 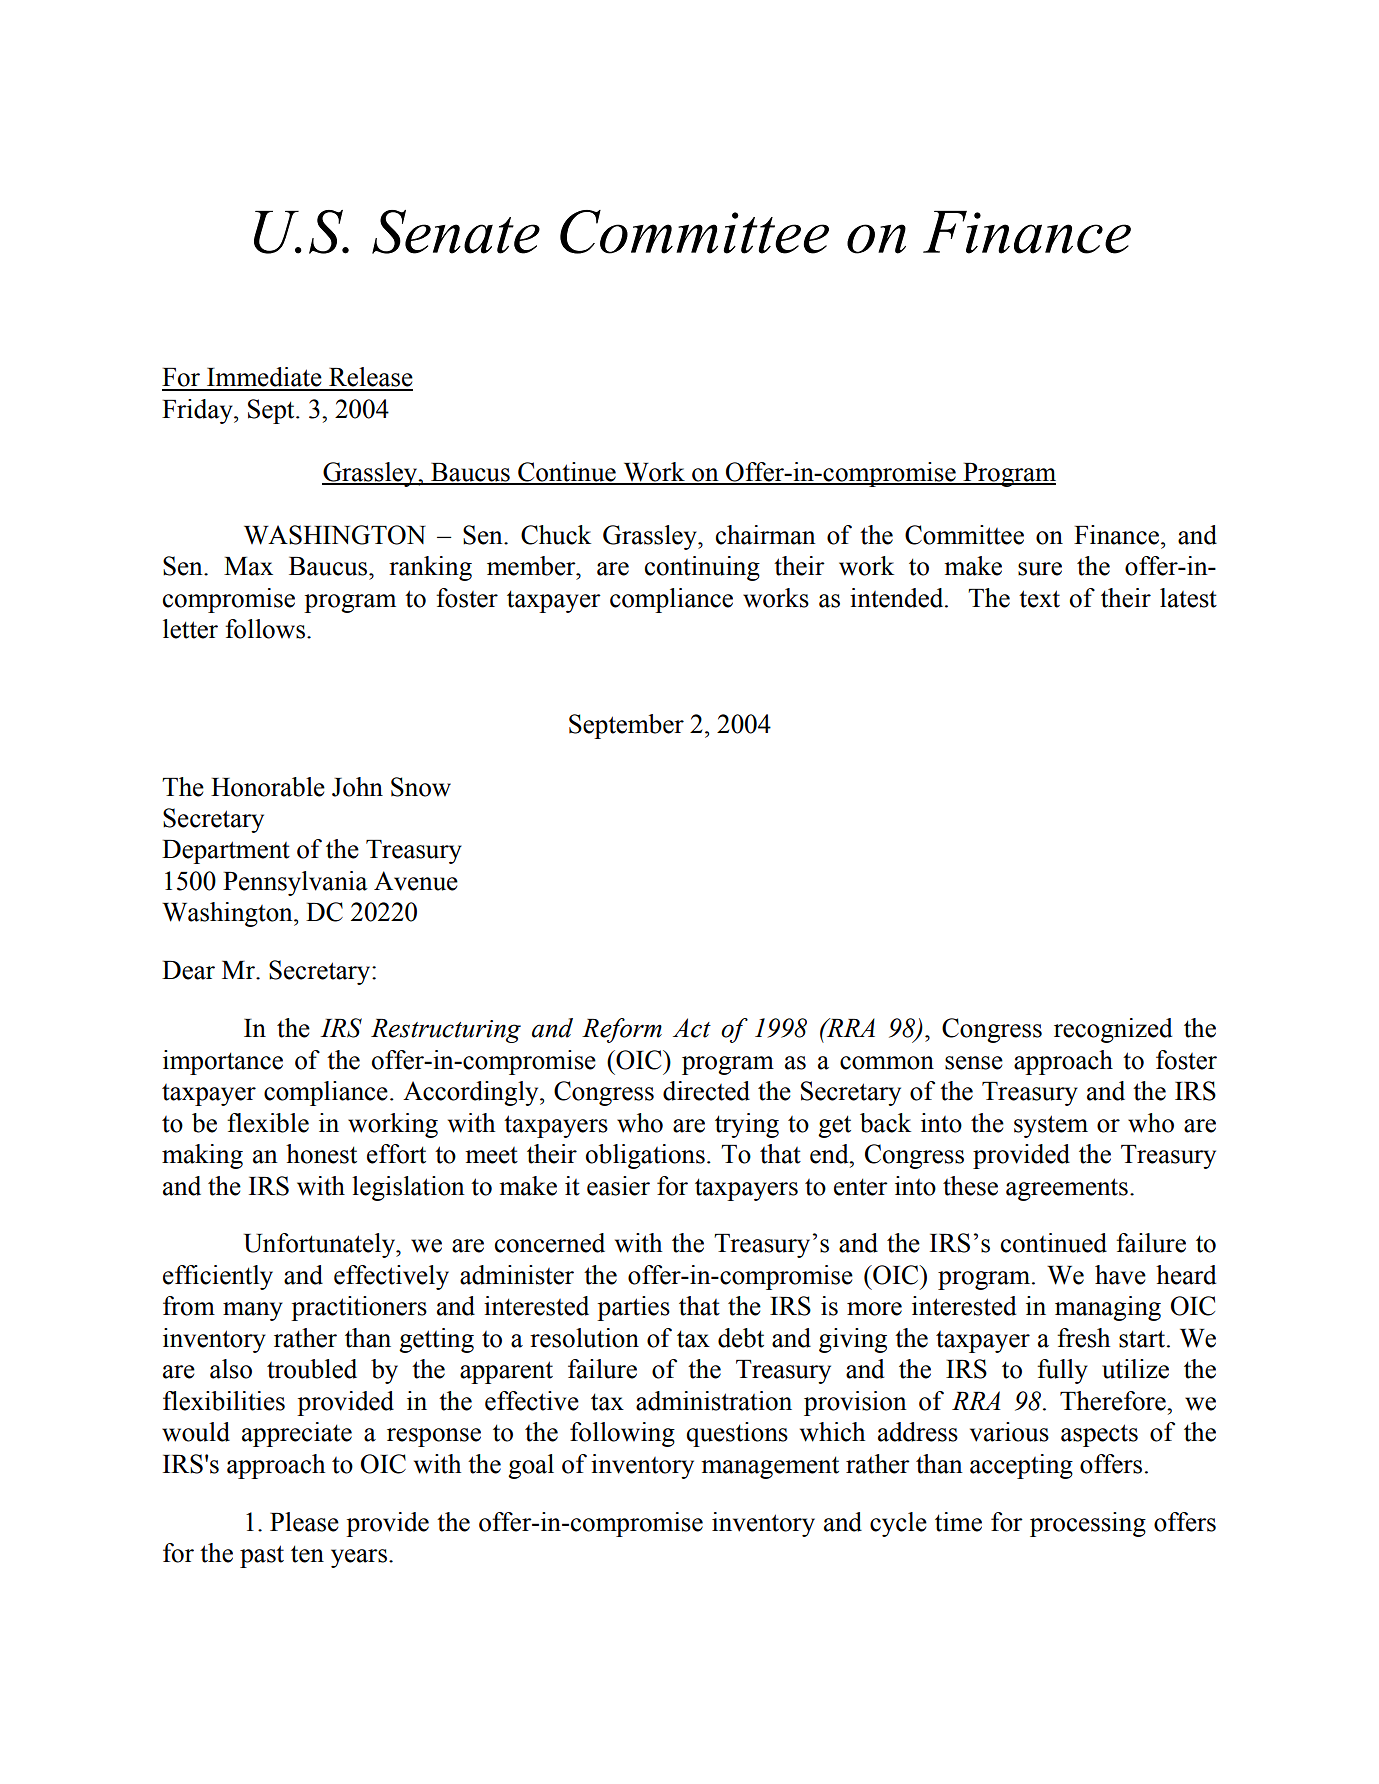 What do you see at coordinates (223, 1062) in the image?
I see `importance` at bounding box center [223, 1062].
